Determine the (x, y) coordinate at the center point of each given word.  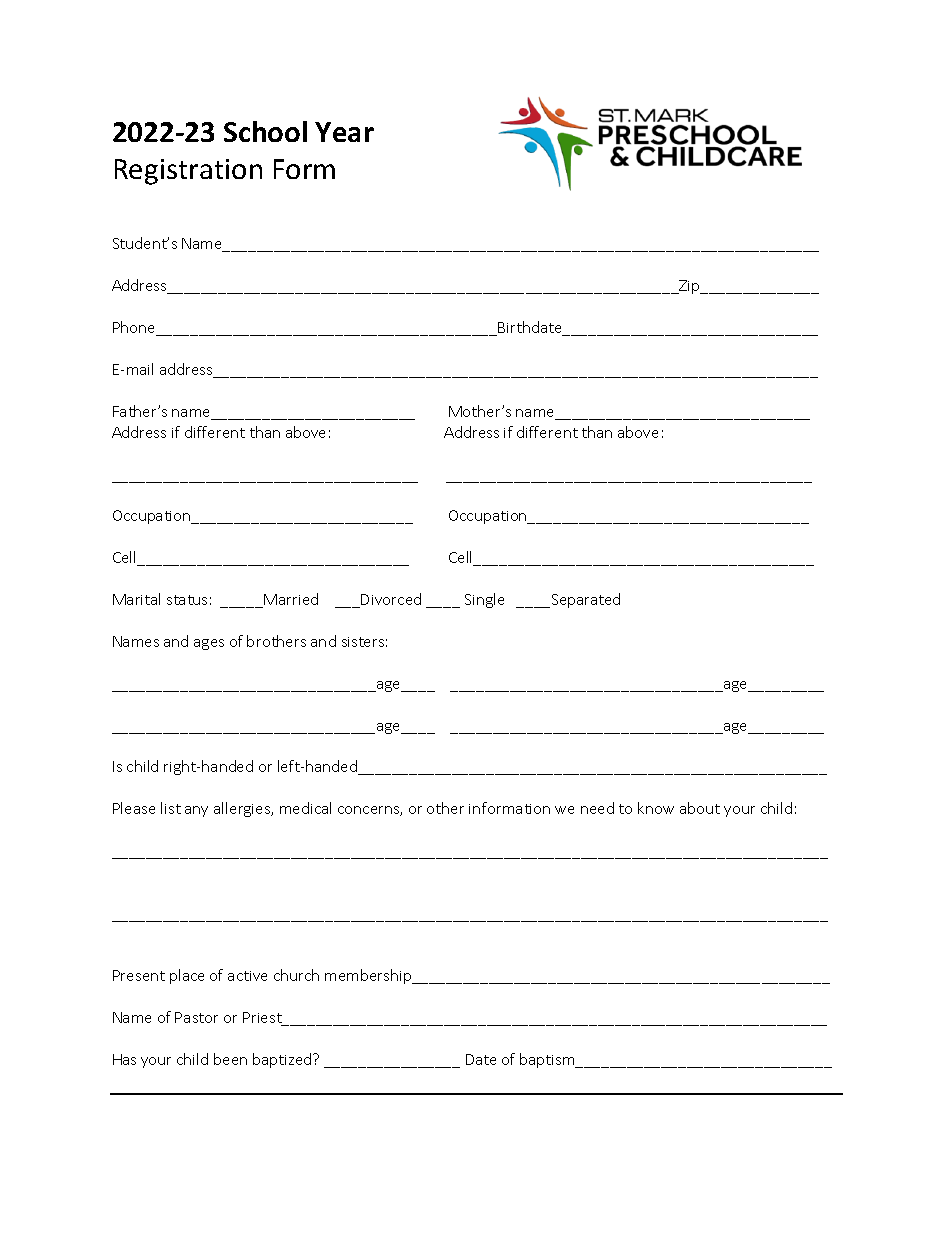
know (656, 808)
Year (344, 132)
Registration (188, 172)
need (597, 808)
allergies (243, 809)
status (187, 600)
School (265, 131)
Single (484, 600)
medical (305, 808)
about (700, 808)
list (171, 808)
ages (209, 644)
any (196, 811)
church (296, 975)
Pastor (196, 1017)
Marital (136, 599)
